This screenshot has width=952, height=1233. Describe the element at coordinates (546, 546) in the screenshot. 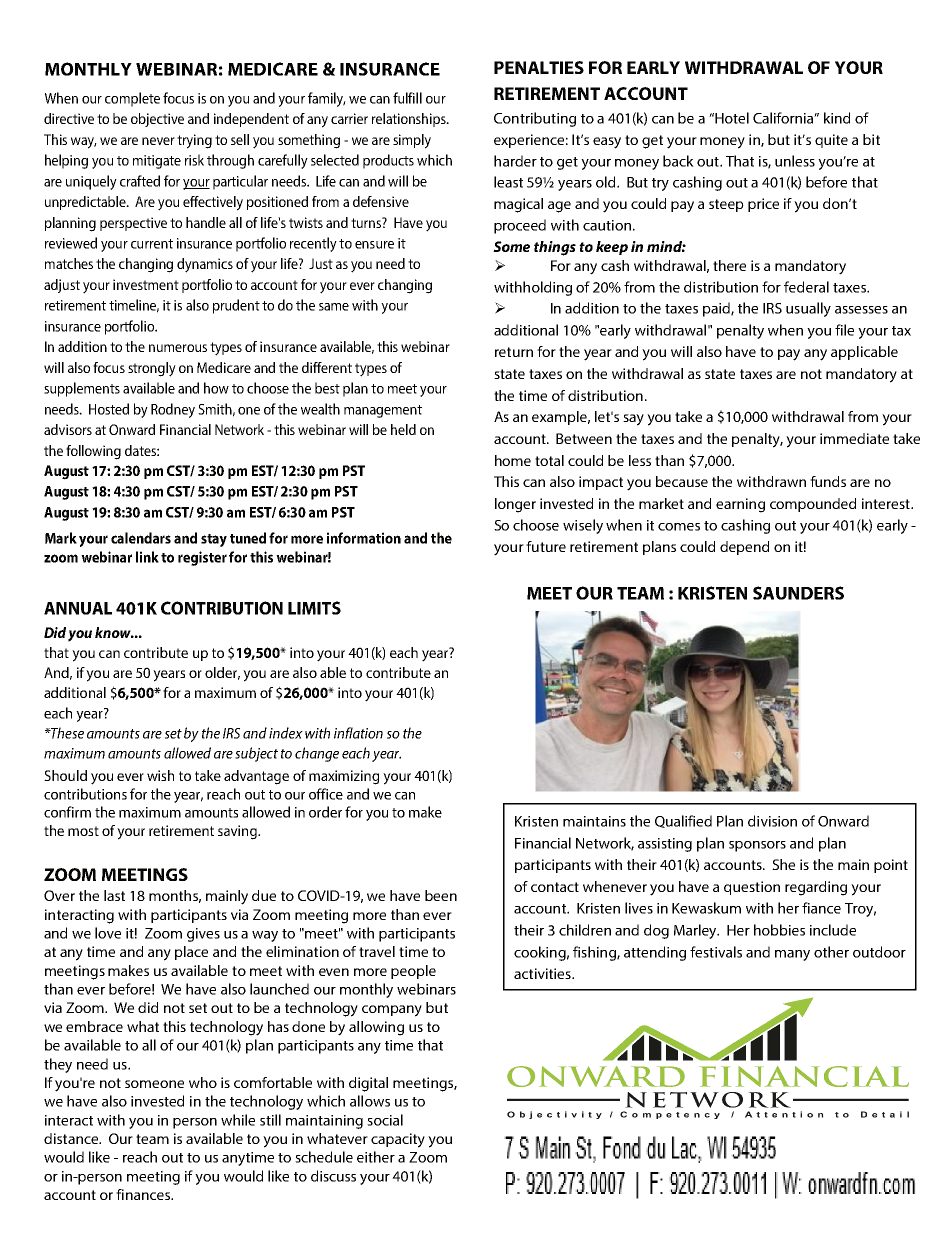

I see `future` at that location.
